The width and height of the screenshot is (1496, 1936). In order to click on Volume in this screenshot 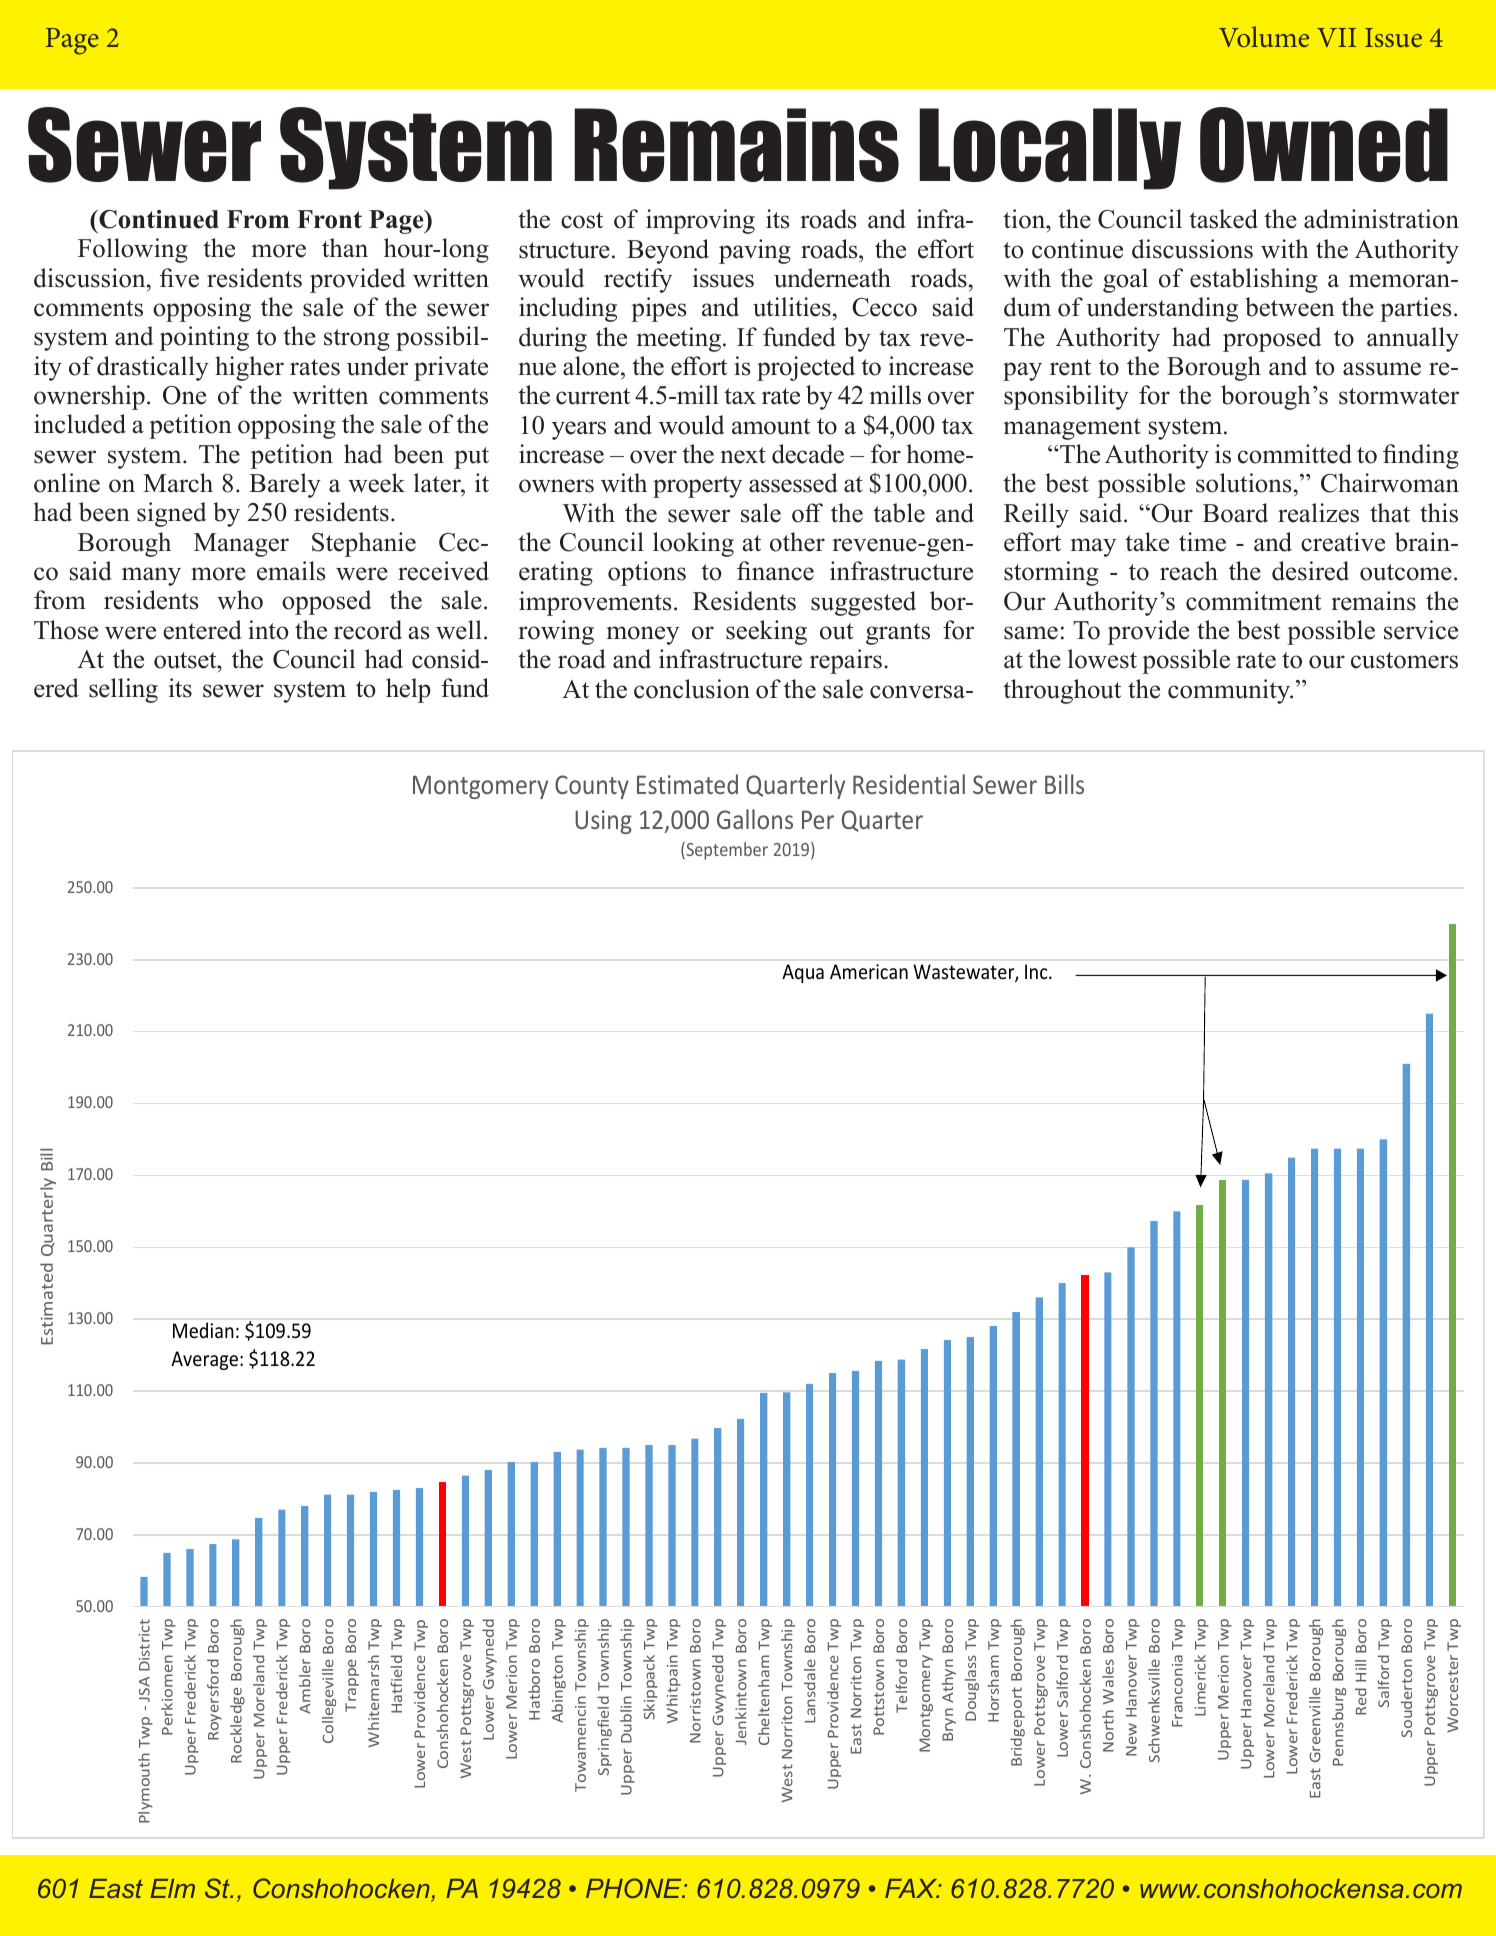, I will do `click(1264, 36)`.
